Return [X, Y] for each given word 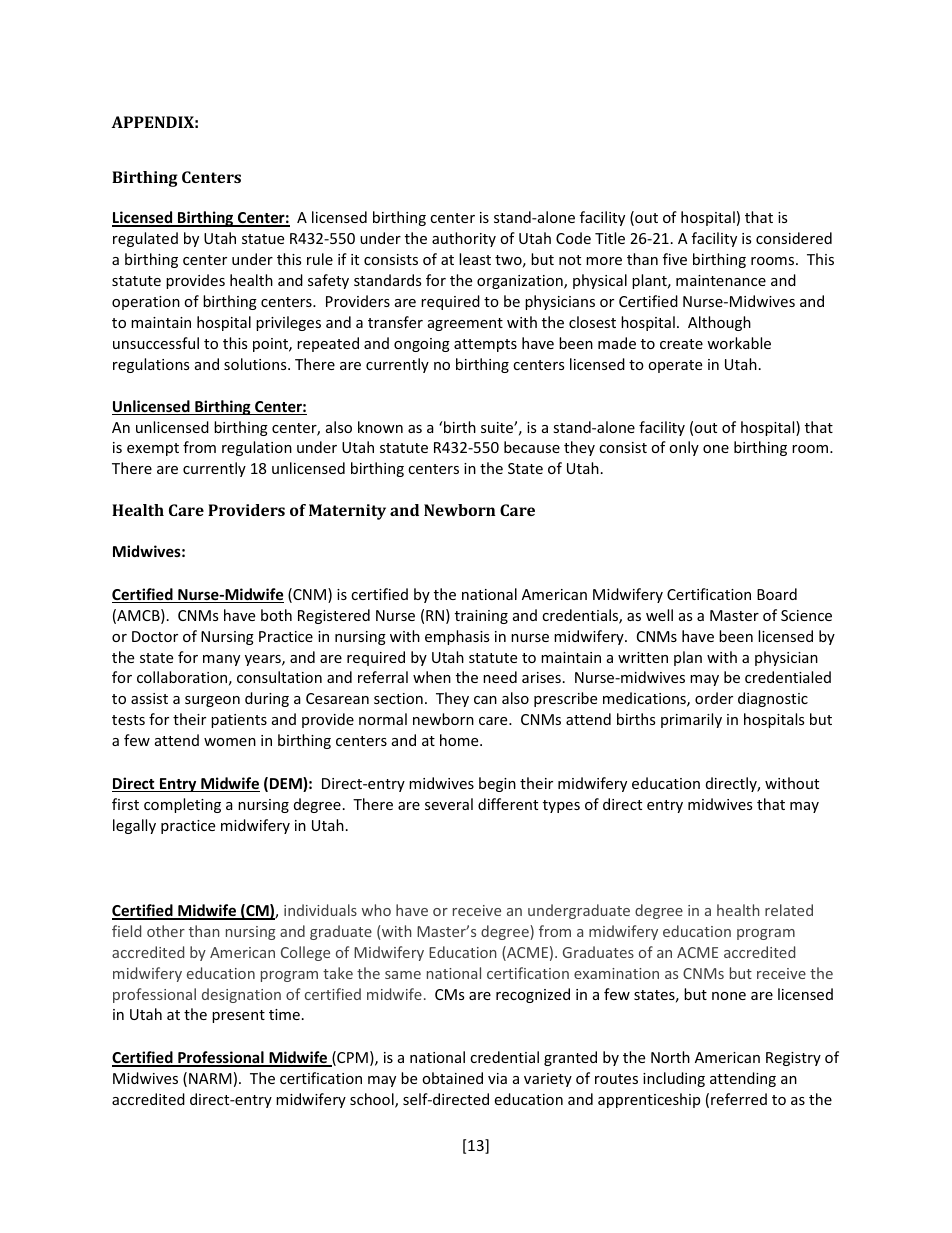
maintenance [721, 280]
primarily [691, 720]
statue [263, 239]
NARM [210, 1078]
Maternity [347, 512]
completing [182, 805]
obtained [452, 1078]
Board [777, 594]
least [475, 259]
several [449, 804]
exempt [153, 449]
